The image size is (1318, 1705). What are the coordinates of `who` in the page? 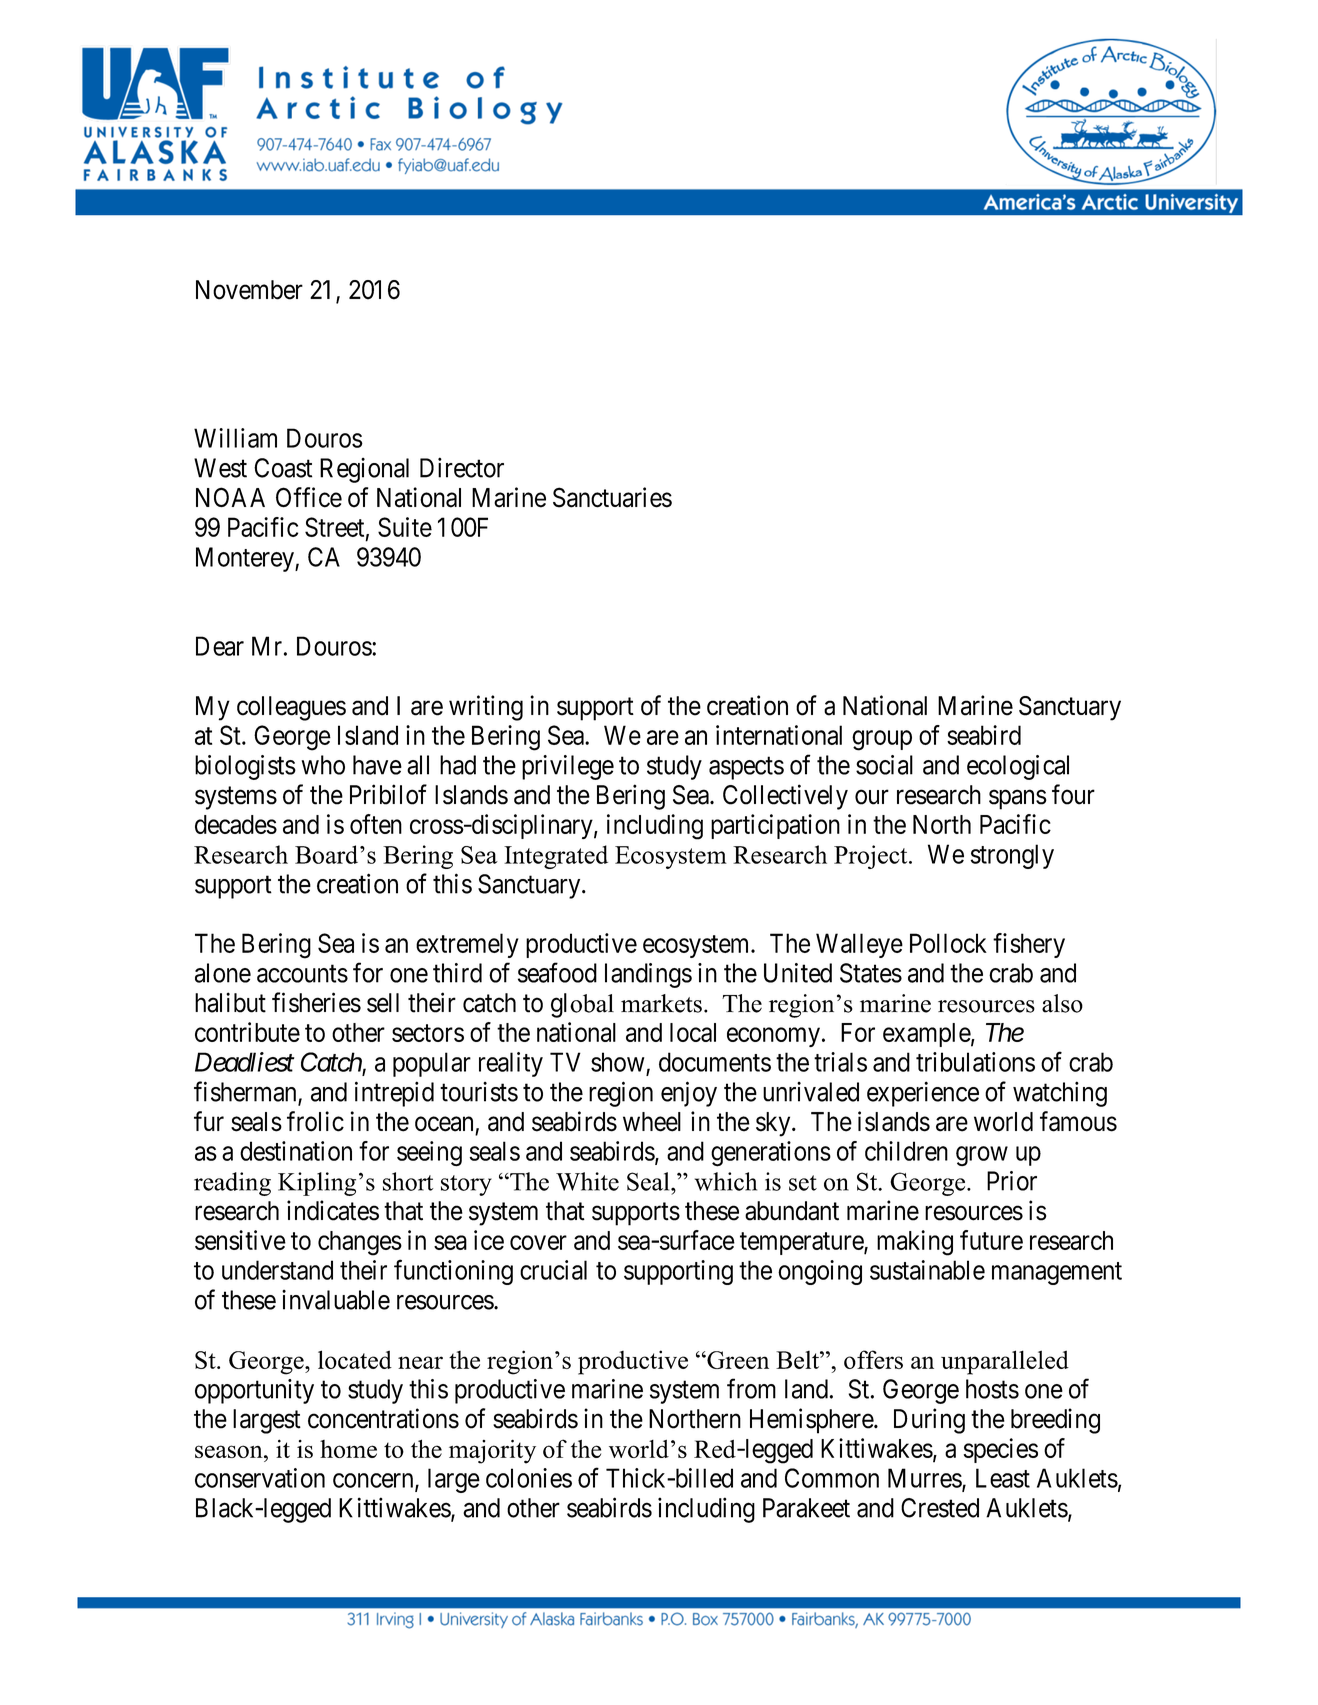 It's located at (323, 765).
